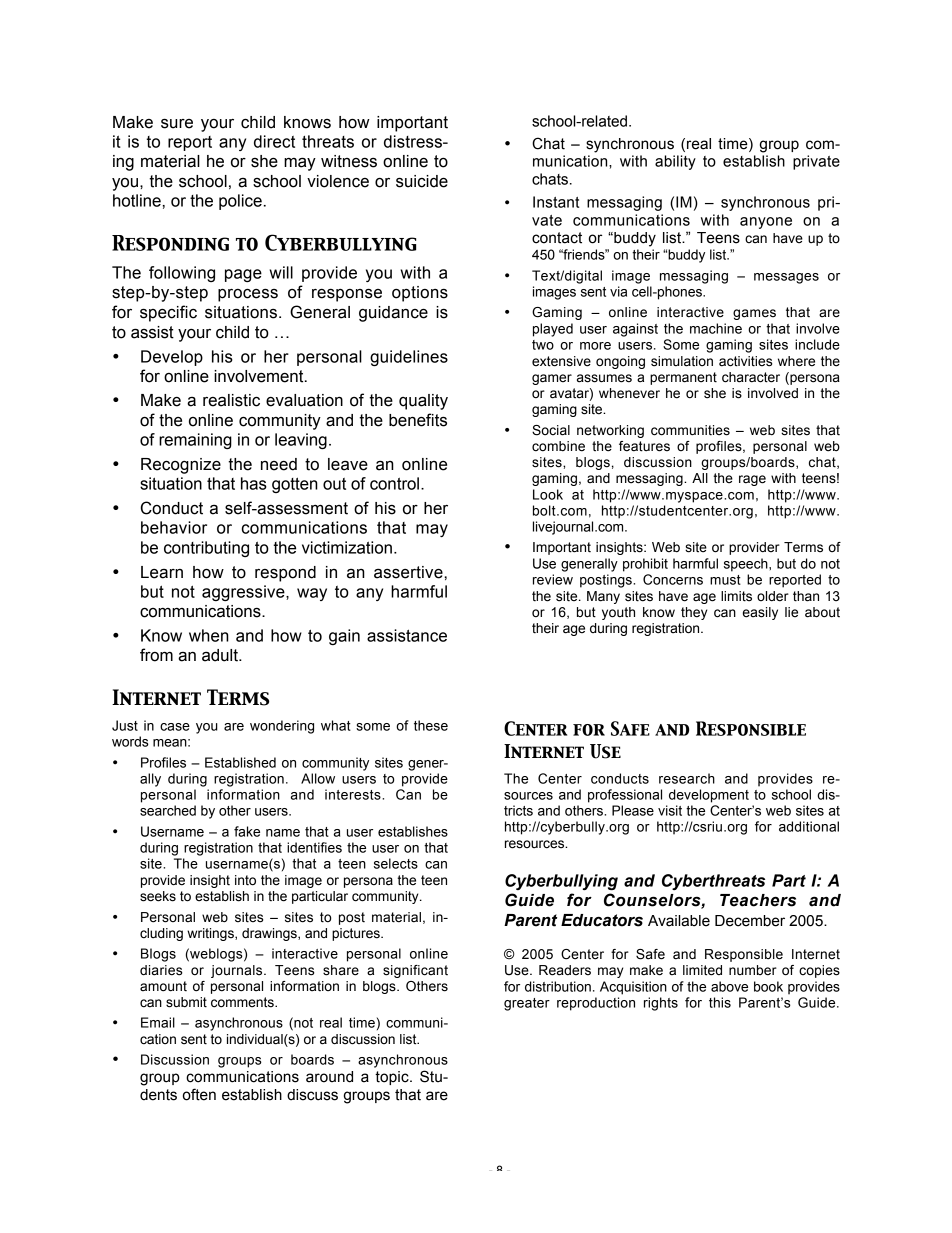 The width and height of the image is (952, 1233). Describe the element at coordinates (168, 313) in the image. I see `specific` at that location.
